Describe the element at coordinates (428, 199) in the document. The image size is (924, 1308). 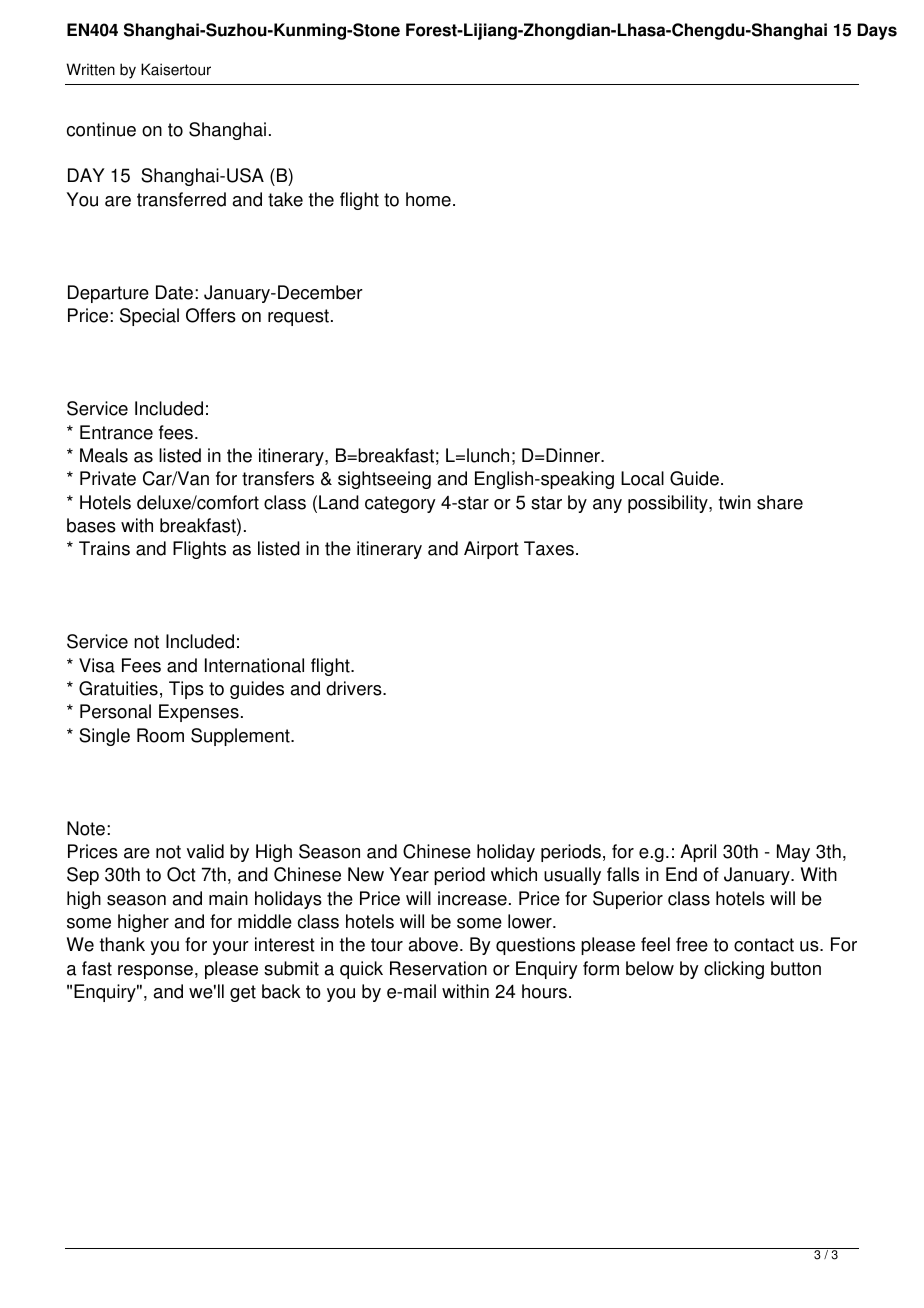
I see `home` at that location.
